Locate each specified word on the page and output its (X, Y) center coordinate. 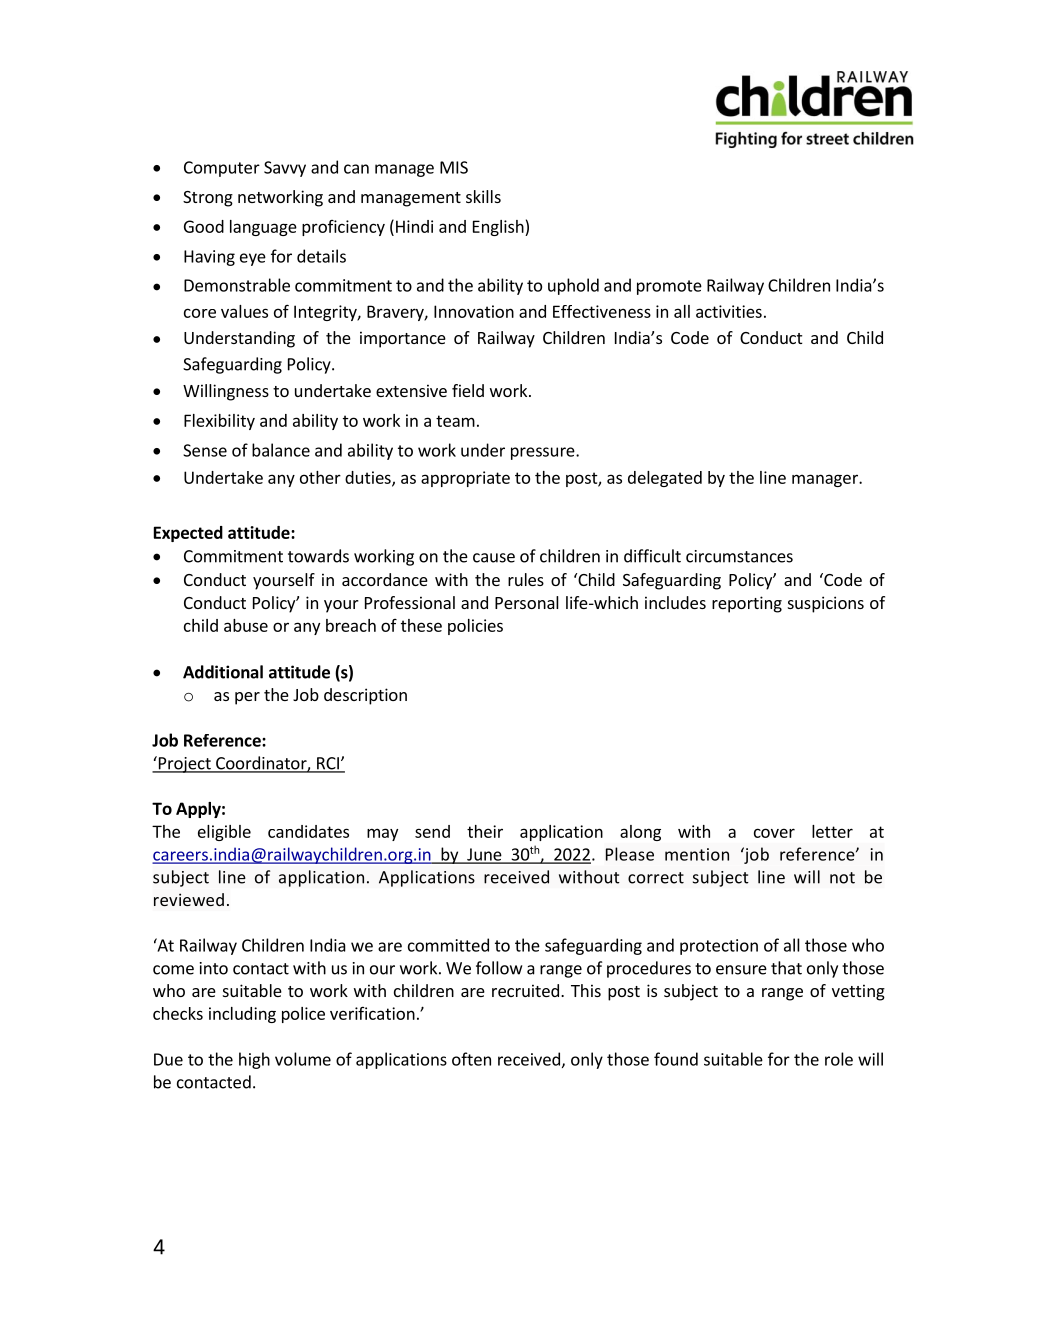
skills (483, 196)
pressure (544, 453)
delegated (665, 479)
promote (669, 287)
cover (774, 833)
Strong (208, 199)
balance (281, 450)
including (242, 1015)
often (471, 1059)
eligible (224, 833)
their (485, 831)
